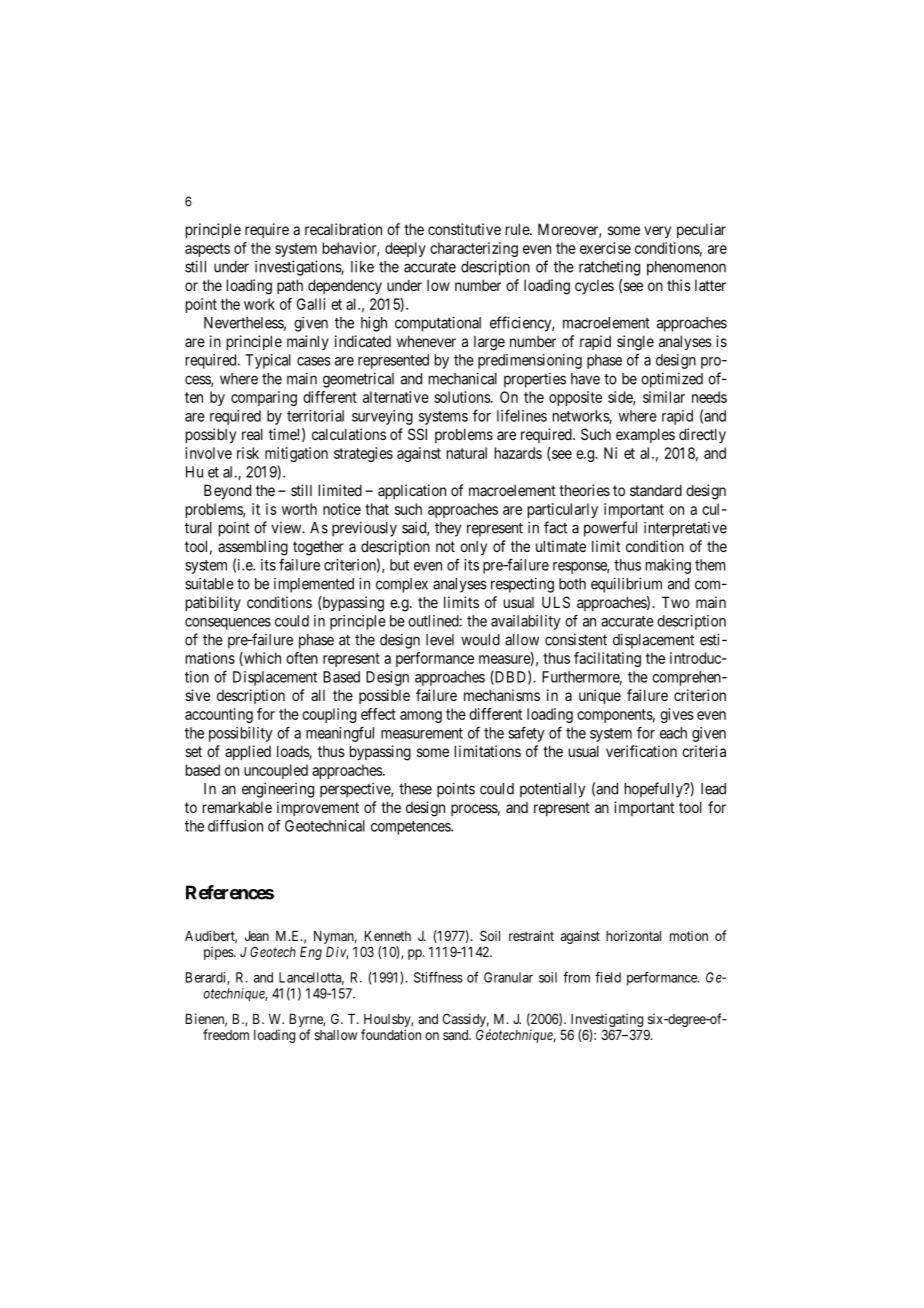  What do you see at coordinates (474, 249) in the image?
I see `characterizing` at bounding box center [474, 249].
